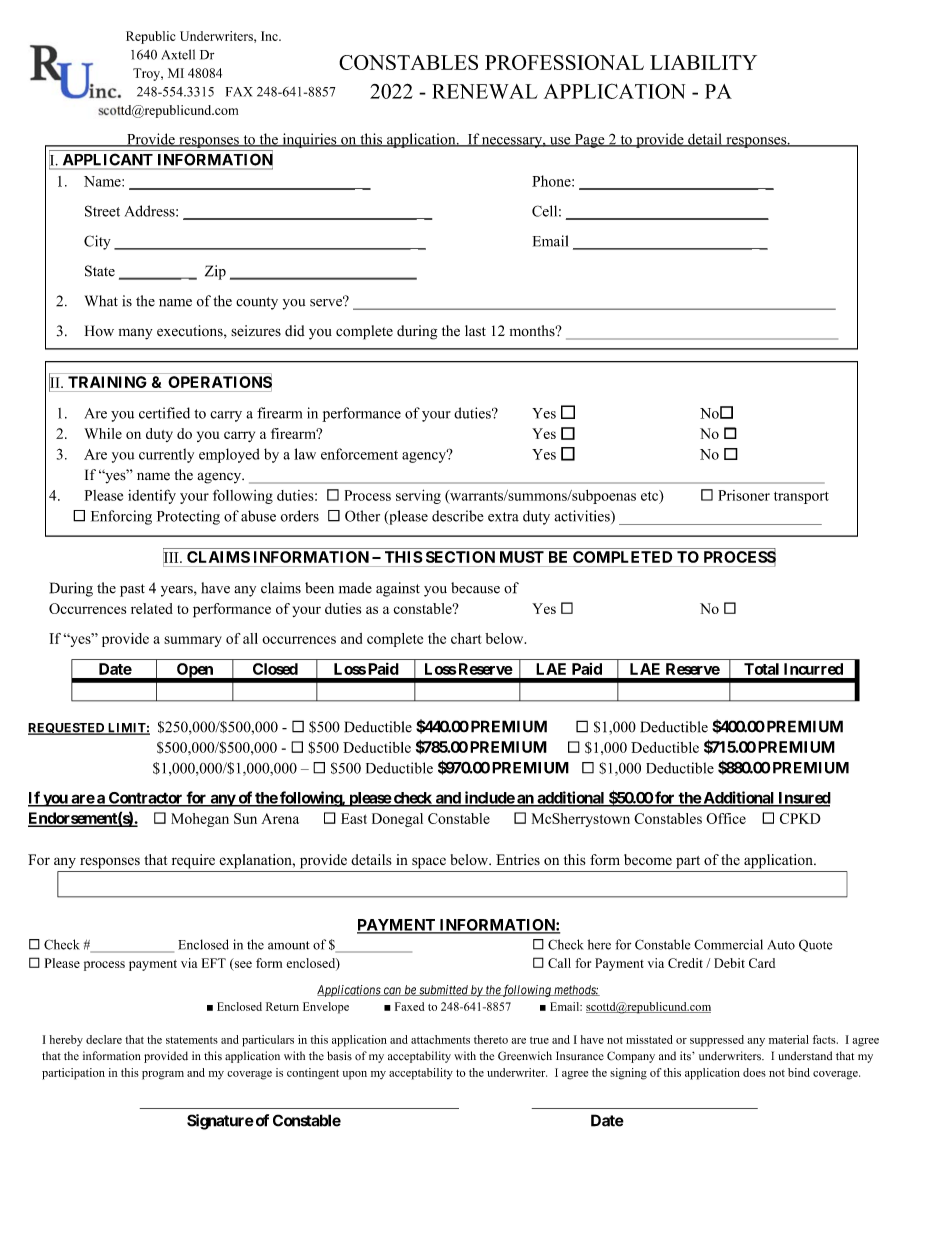 This image has width=952, height=1233. I want to click on space, so click(429, 863).
